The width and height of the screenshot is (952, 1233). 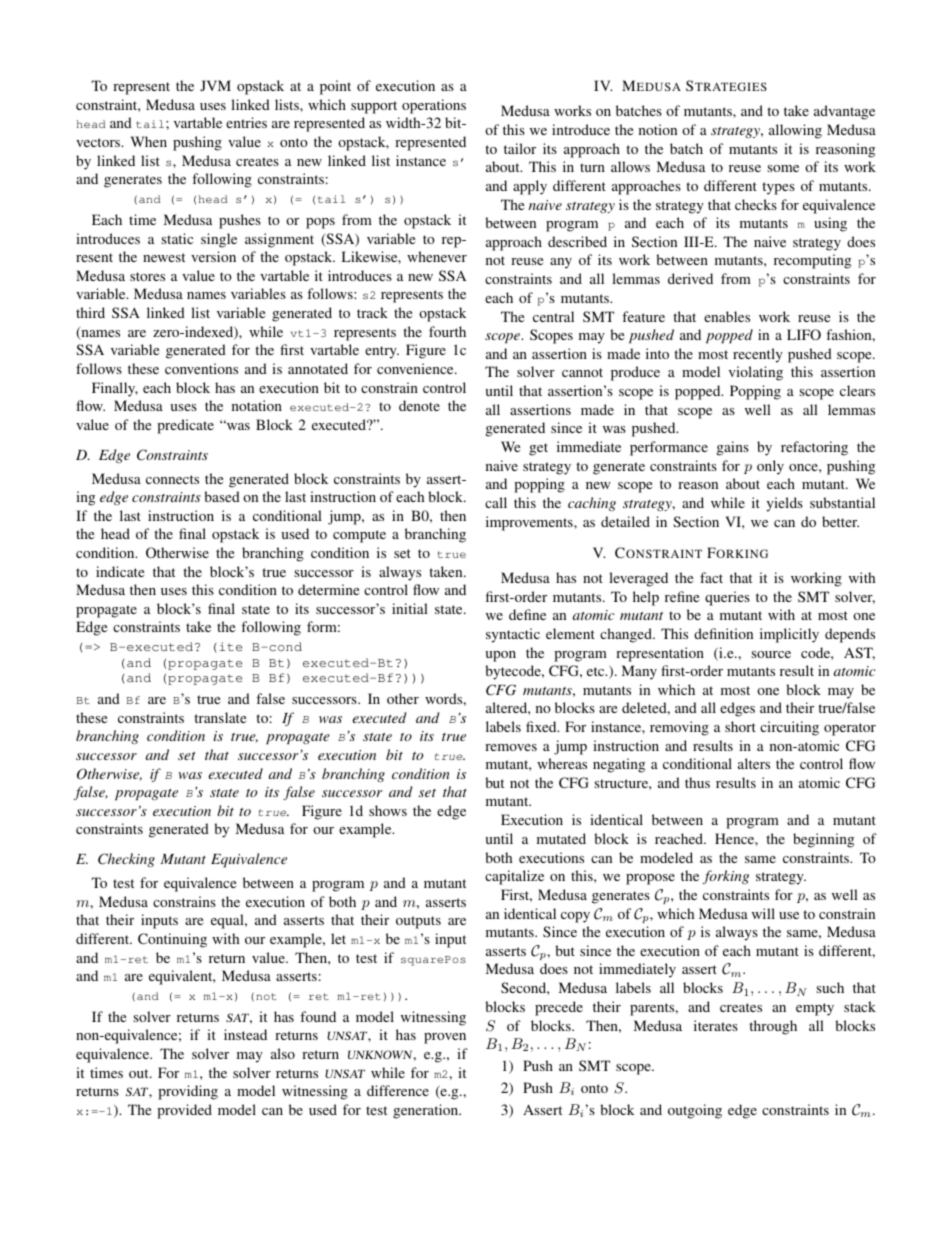 I want to click on JVM, so click(x=215, y=85).
